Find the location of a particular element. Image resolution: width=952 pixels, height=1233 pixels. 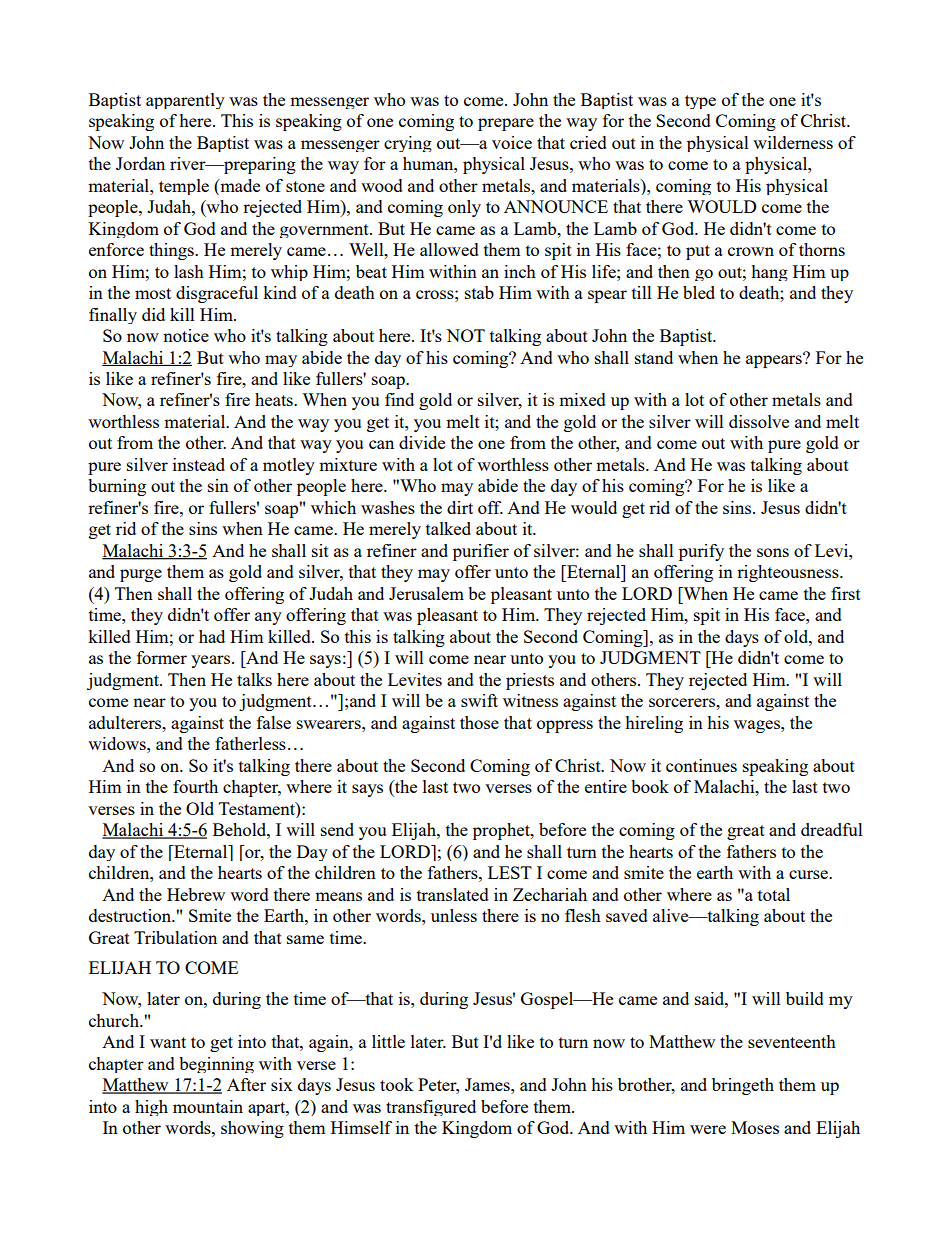

those is located at coordinates (479, 722).
